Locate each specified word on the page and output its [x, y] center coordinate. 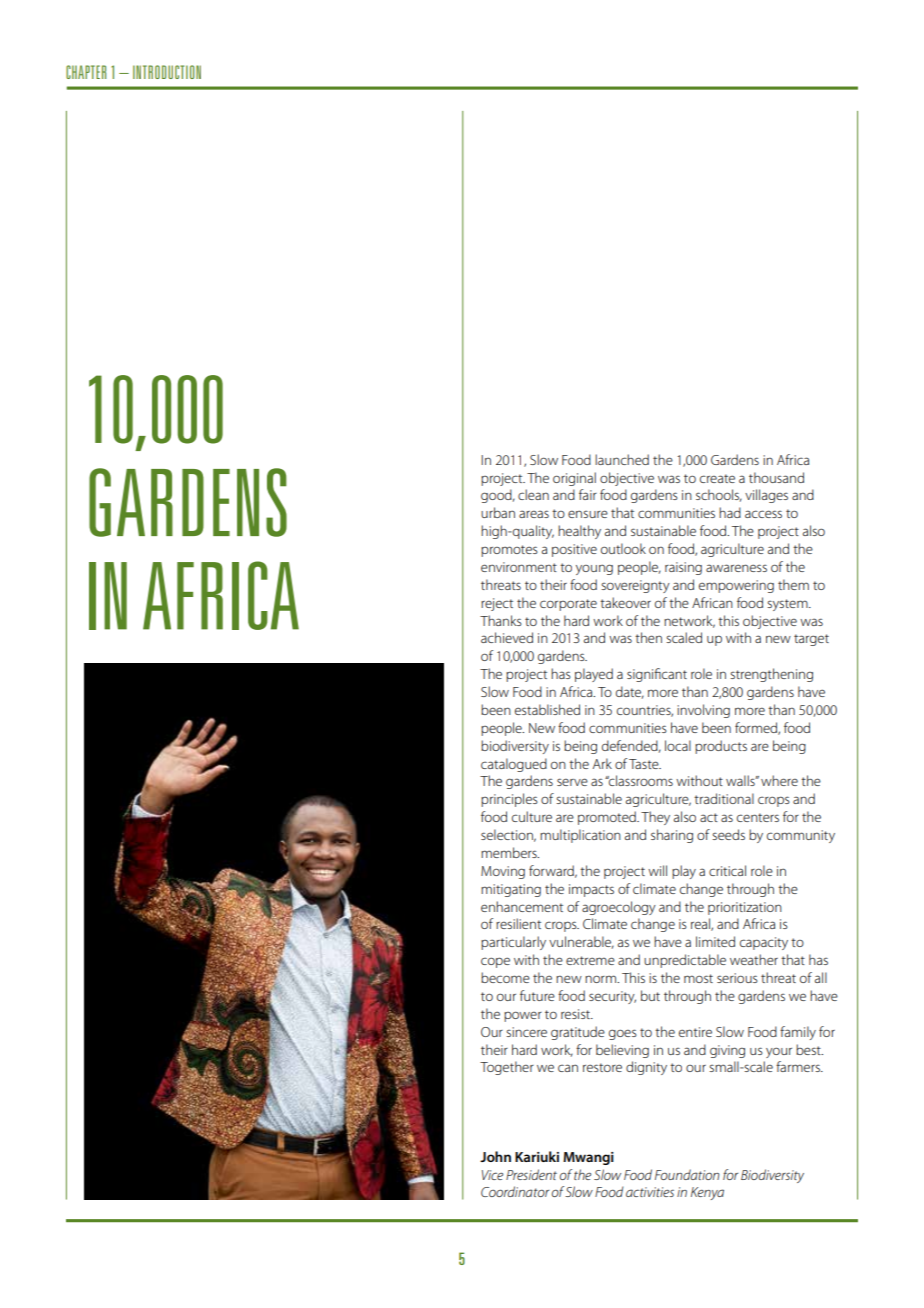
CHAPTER [86, 72]
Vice [492, 1175]
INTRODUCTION [167, 72]
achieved [507, 637]
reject [497, 604]
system [788, 605]
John [495, 1156]
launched [622, 459]
